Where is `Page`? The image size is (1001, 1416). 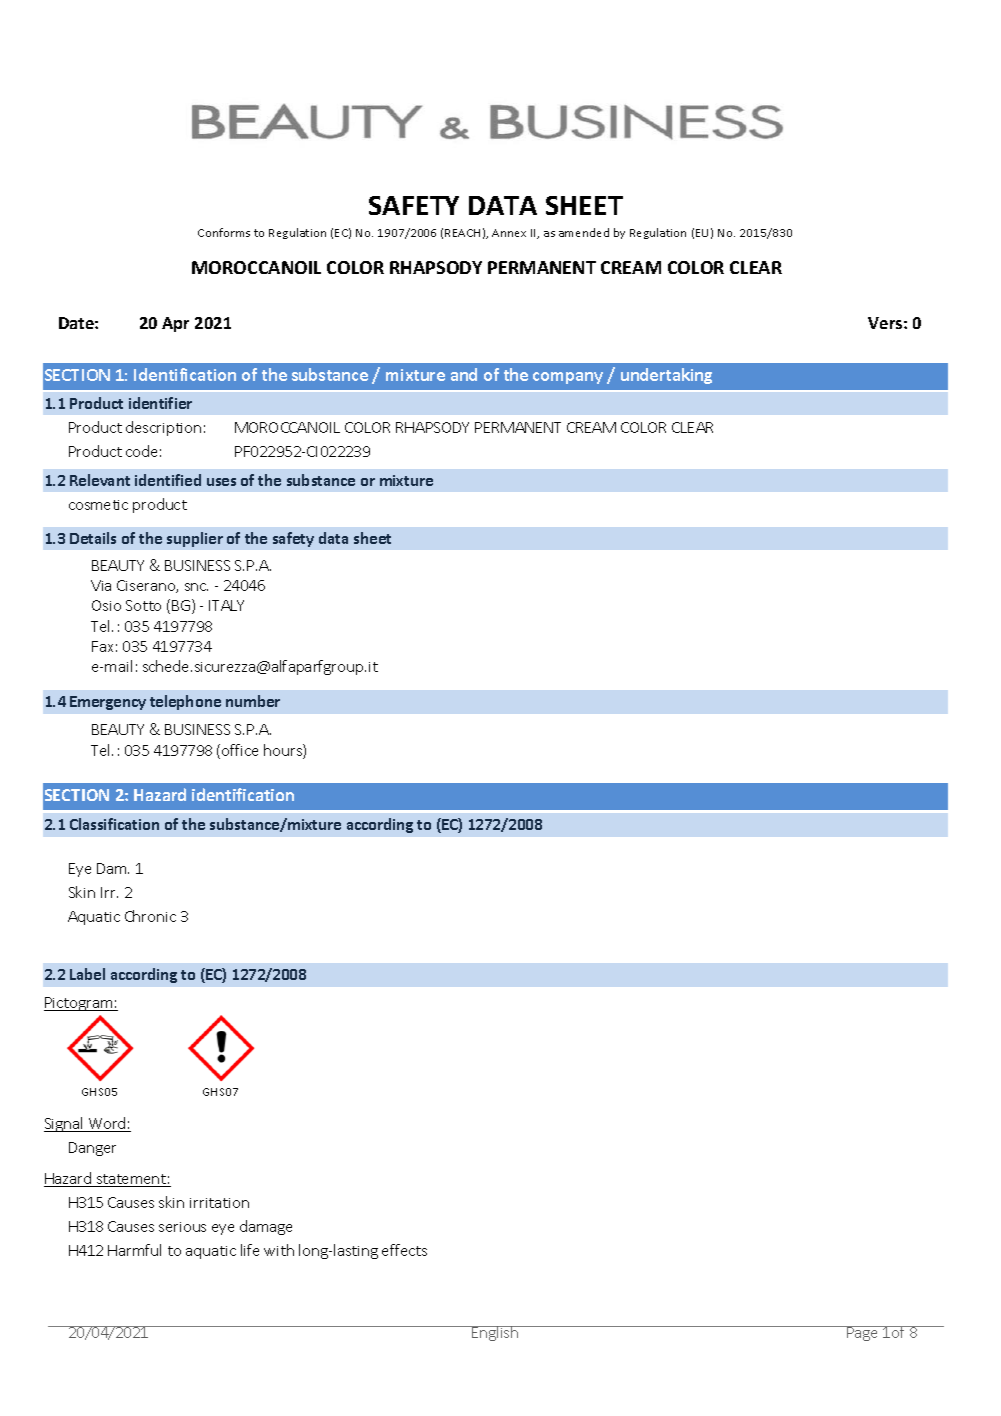
Page is located at coordinates (863, 1333).
